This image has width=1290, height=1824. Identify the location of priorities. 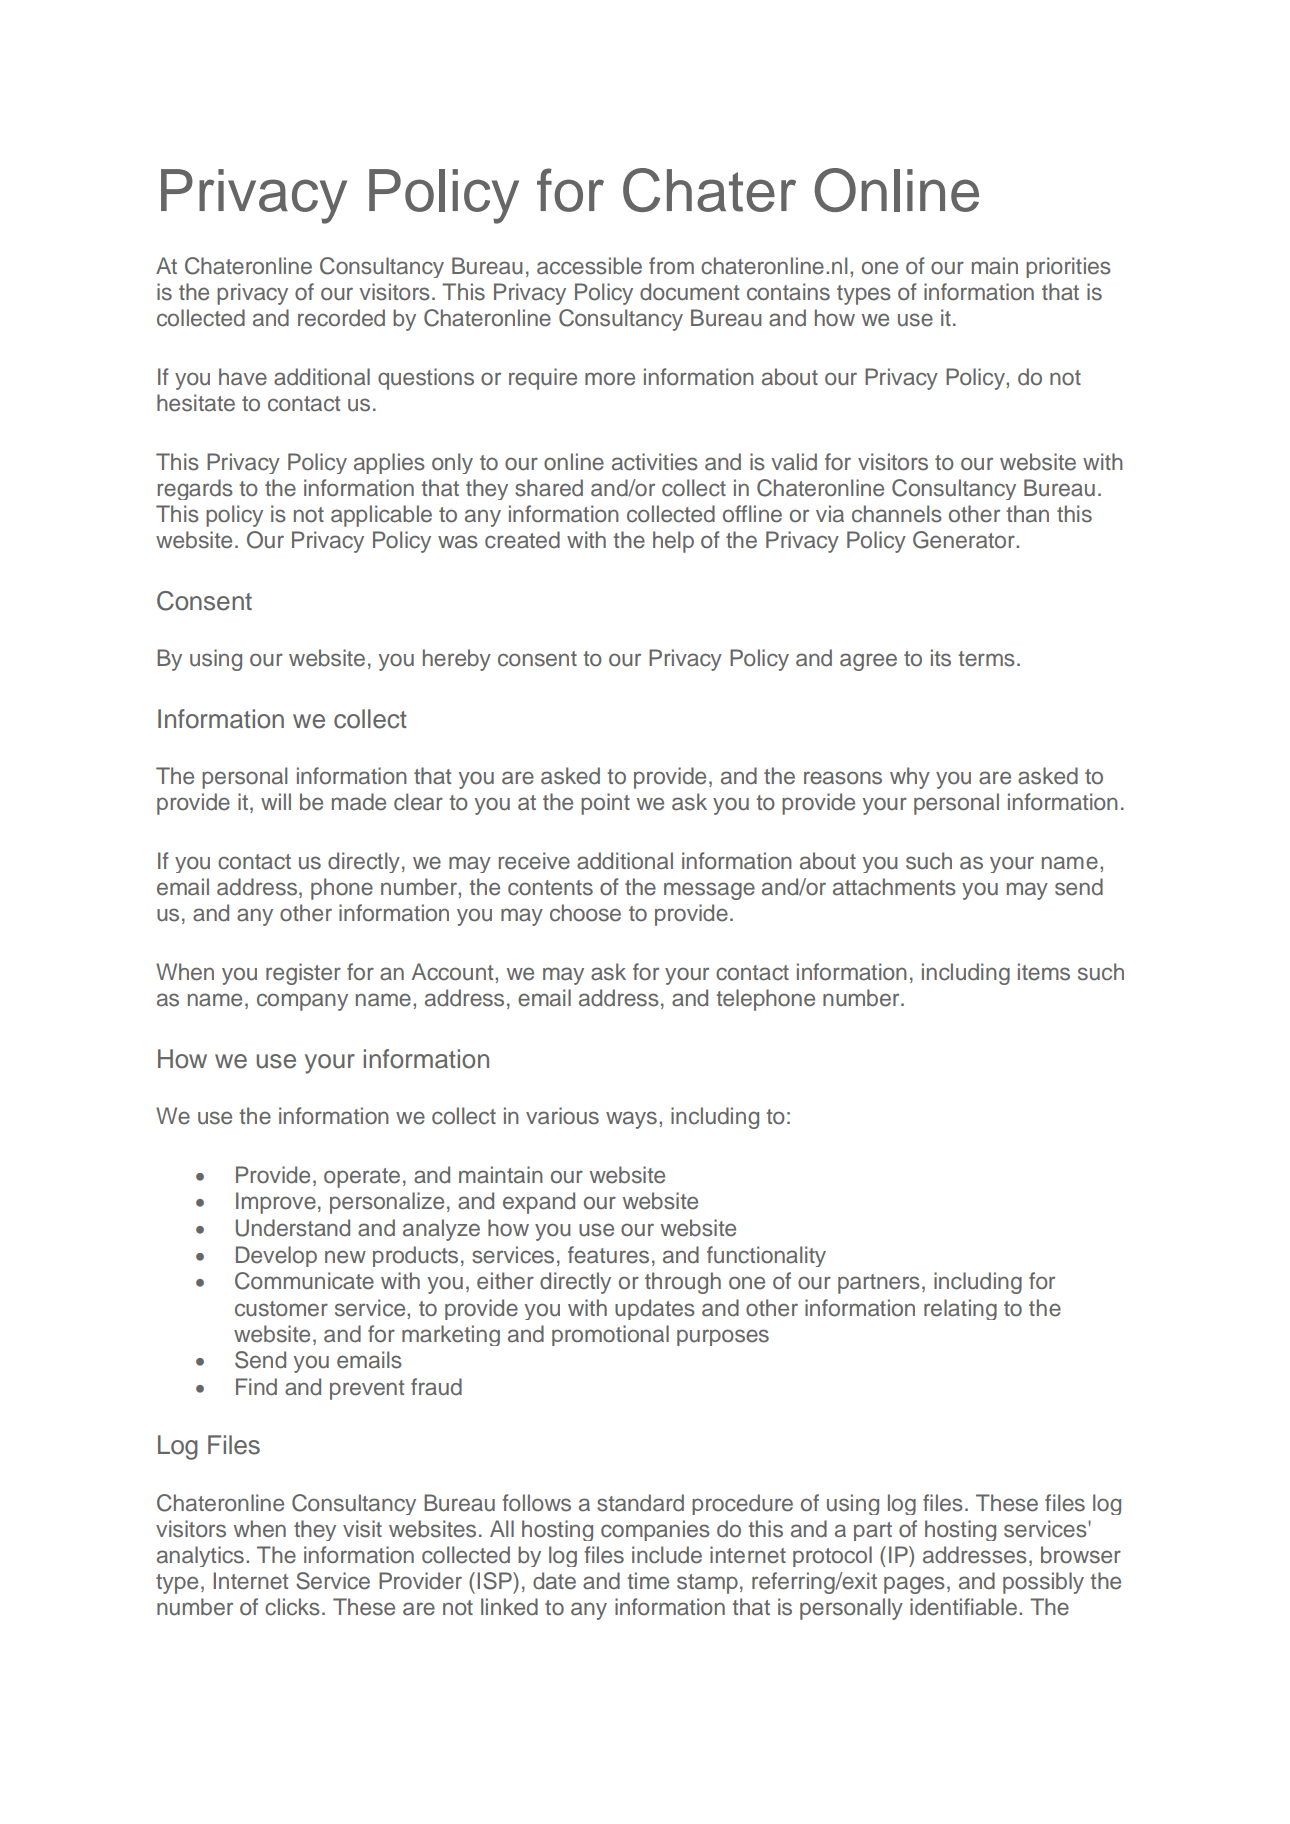
(1068, 267).
